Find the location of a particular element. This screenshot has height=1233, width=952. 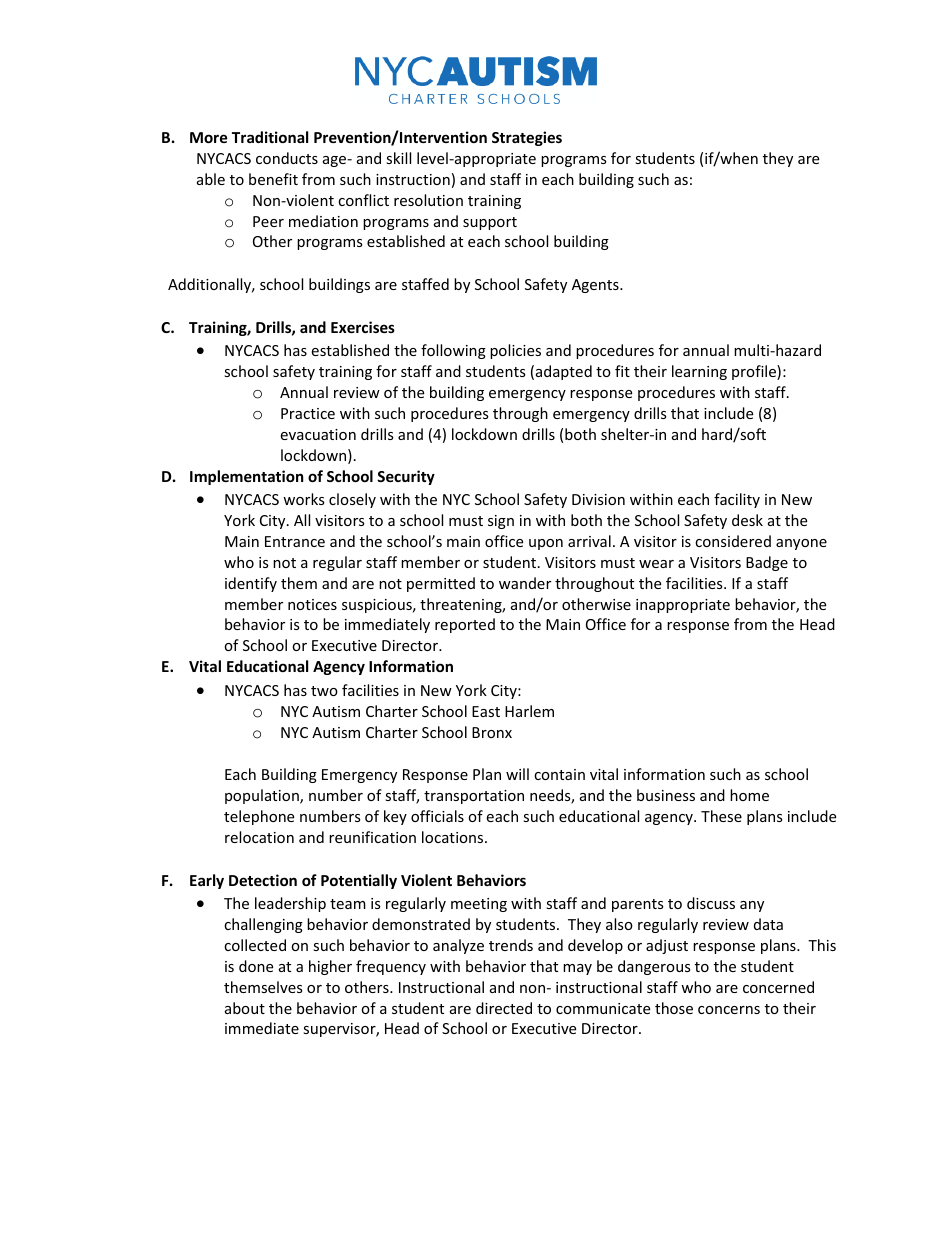

home is located at coordinates (749, 795).
